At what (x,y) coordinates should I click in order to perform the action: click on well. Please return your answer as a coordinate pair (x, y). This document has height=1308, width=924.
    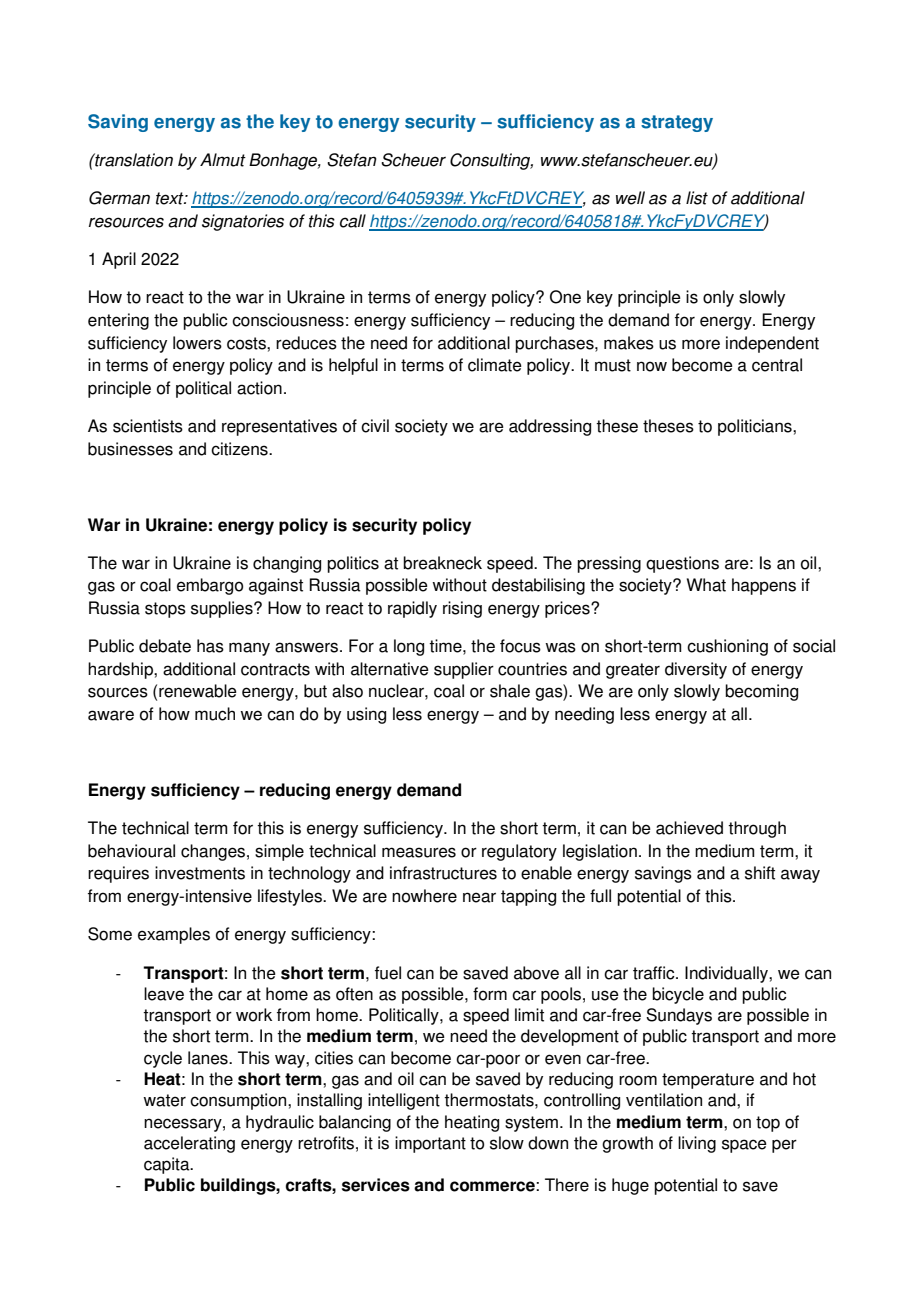
    Looking at the image, I should click on (630, 198).
